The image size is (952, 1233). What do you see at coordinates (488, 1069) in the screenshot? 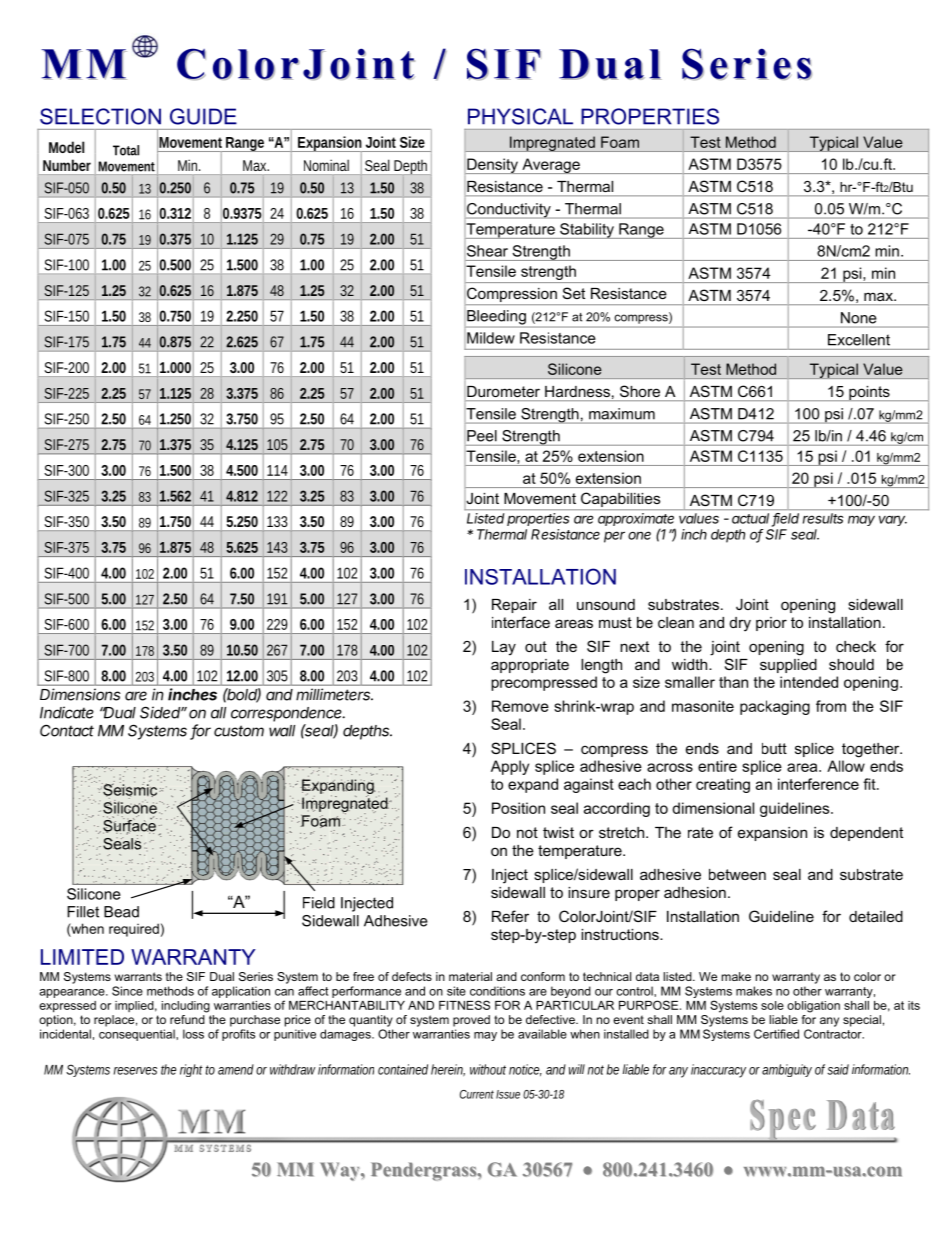
I see `without` at bounding box center [488, 1069].
